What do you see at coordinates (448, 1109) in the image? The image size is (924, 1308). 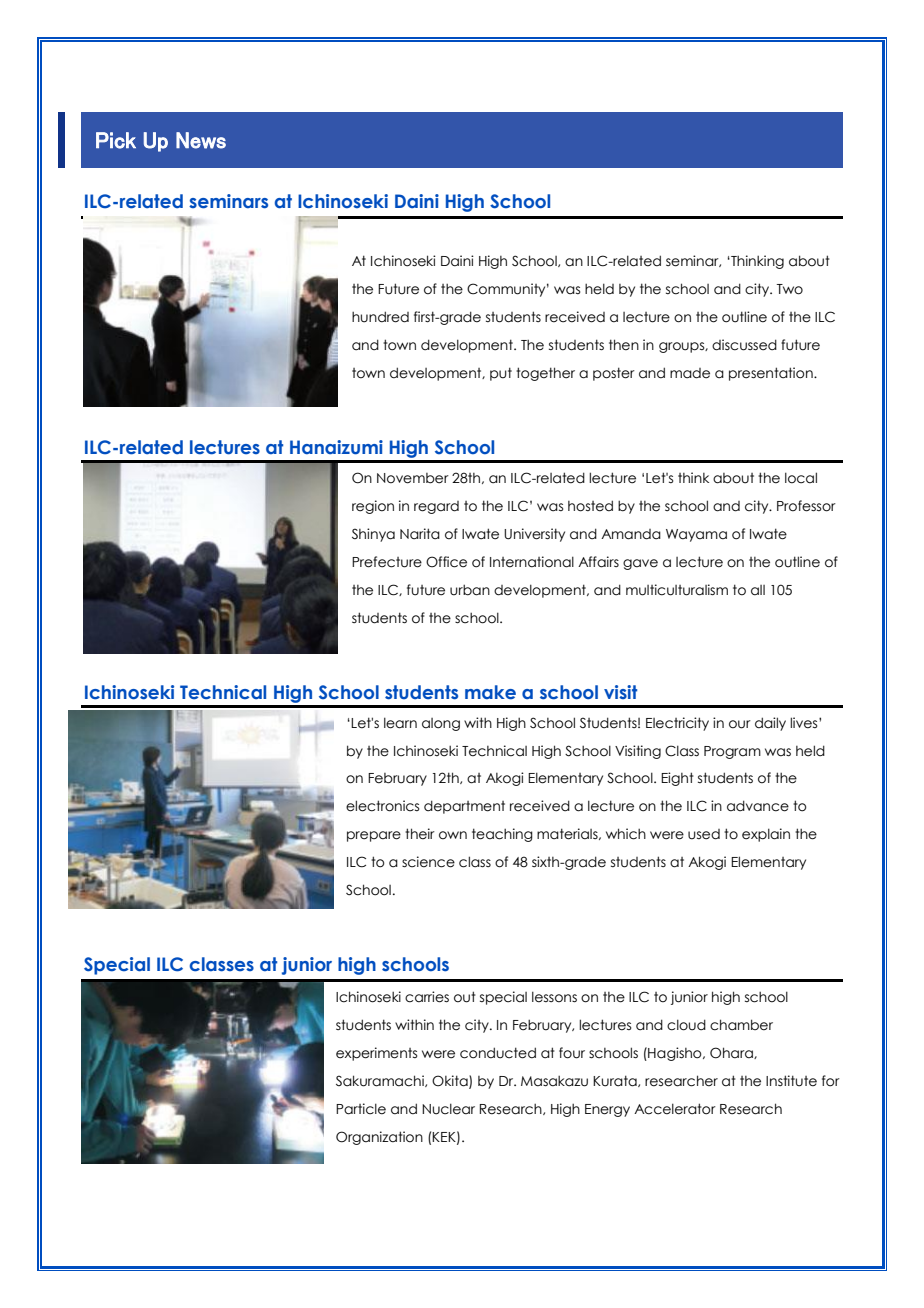 I see `Nuclear` at bounding box center [448, 1109].
